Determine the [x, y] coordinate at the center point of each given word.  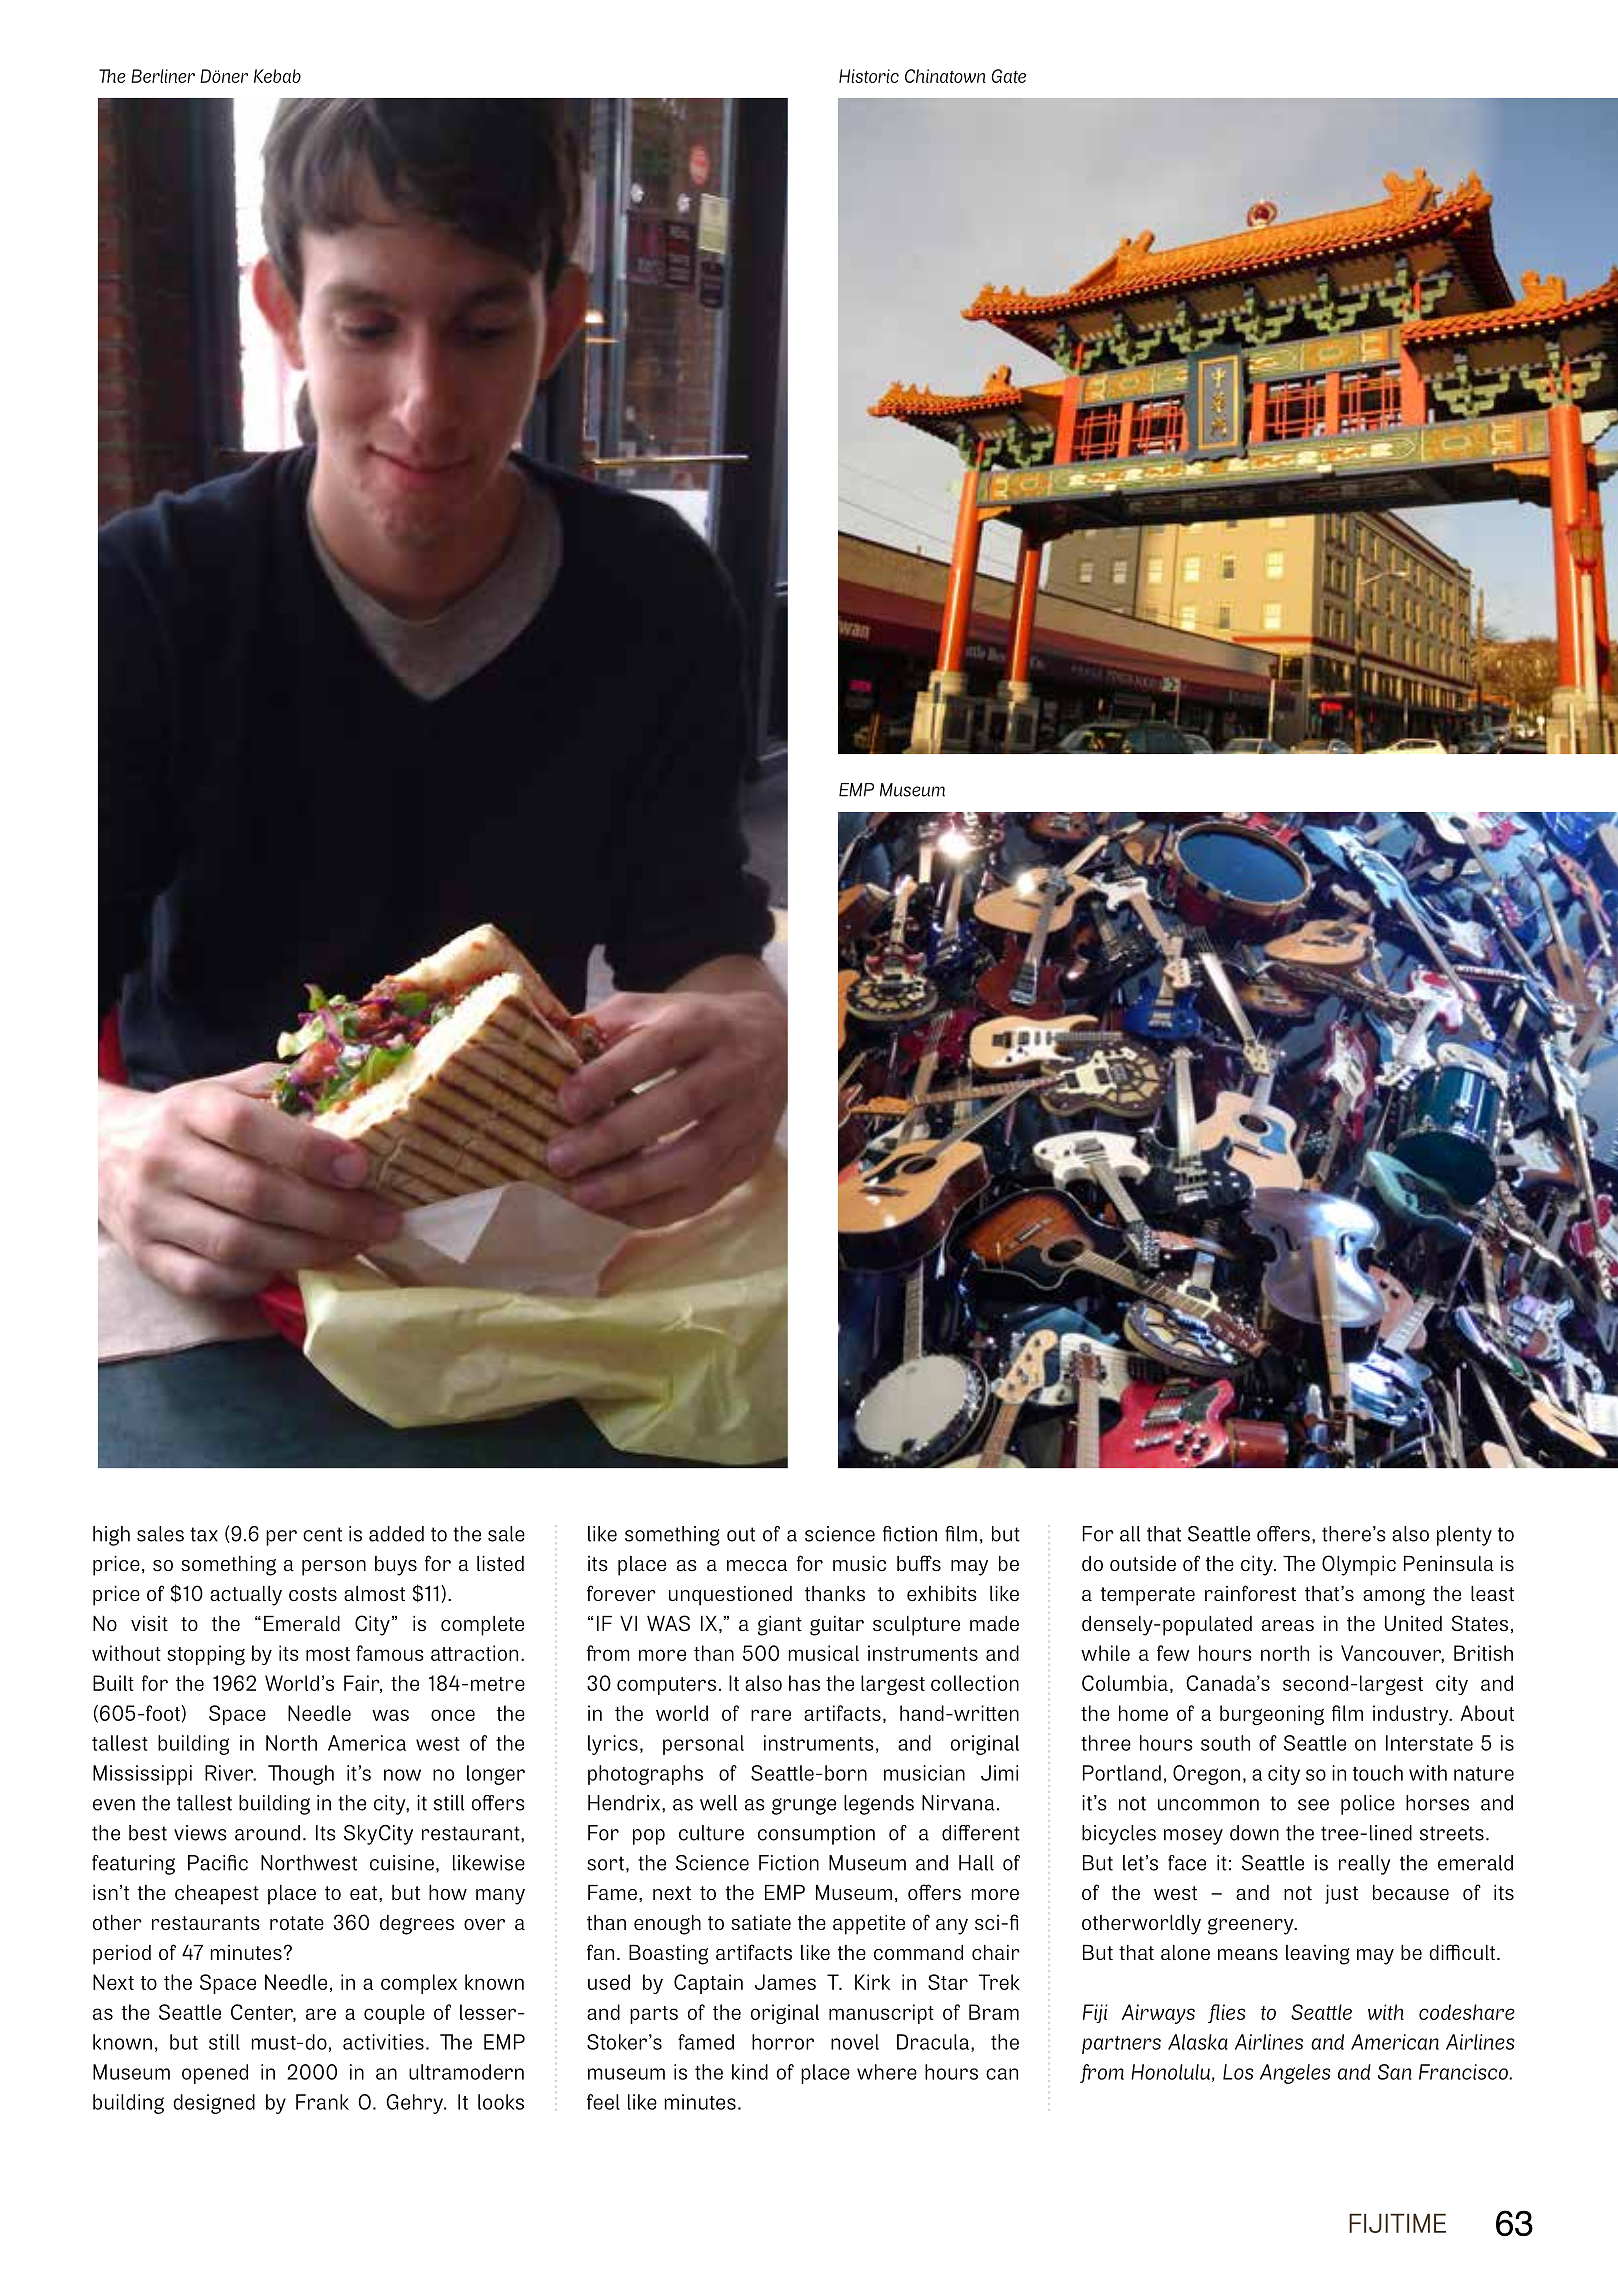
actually [246, 1596]
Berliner [163, 76]
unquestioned [730, 1595]
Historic [869, 76]
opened [215, 2074]
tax [204, 1534]
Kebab [277, 76]
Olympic [1359, 1565]
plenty [1464, 1536]
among [1394, 1597]
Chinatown [945, 76]
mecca [757, 1565]
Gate [1008, 76]
